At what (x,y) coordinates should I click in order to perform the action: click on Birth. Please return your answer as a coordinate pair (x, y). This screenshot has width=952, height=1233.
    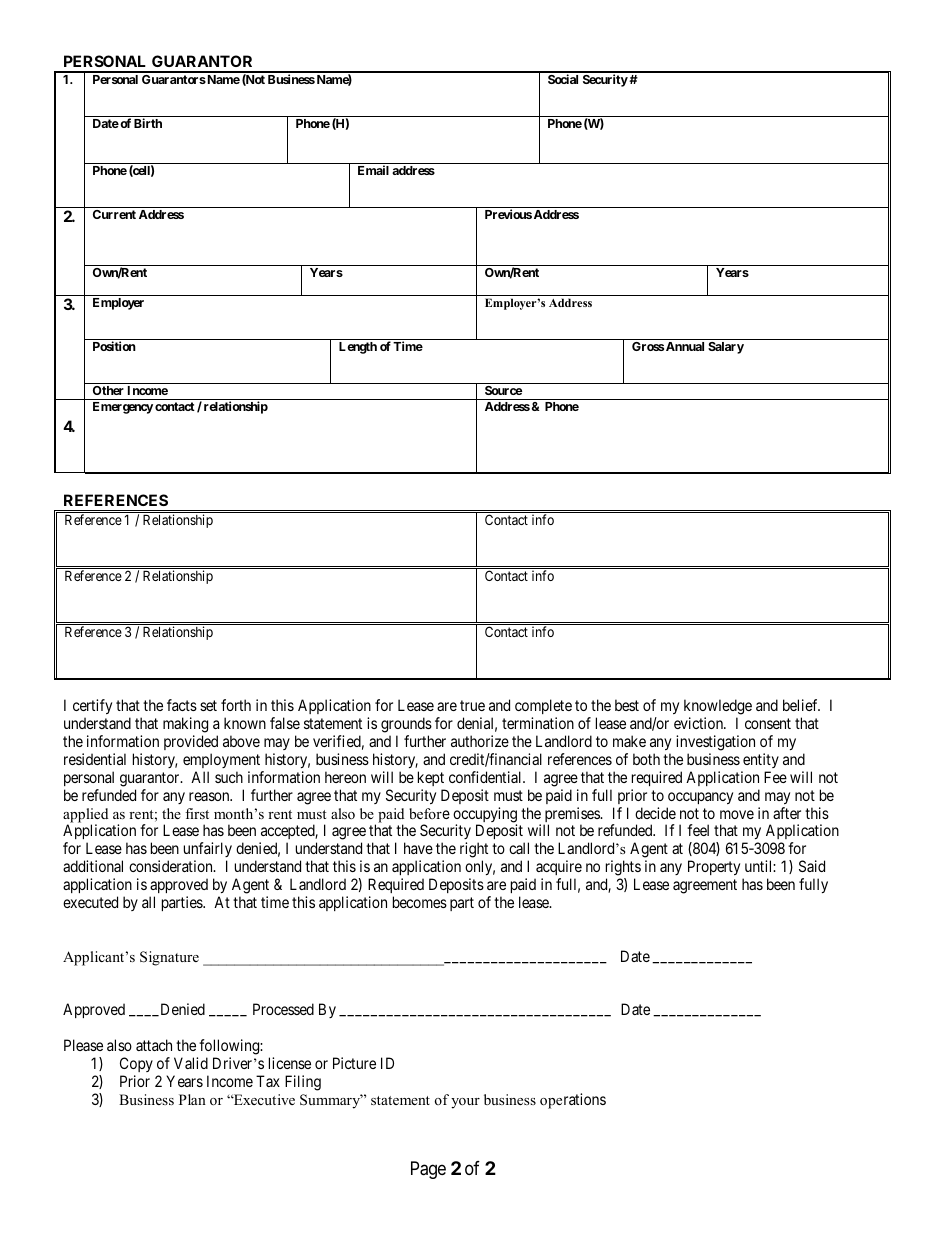
    Looking at the image, I should click on (148, 123).
